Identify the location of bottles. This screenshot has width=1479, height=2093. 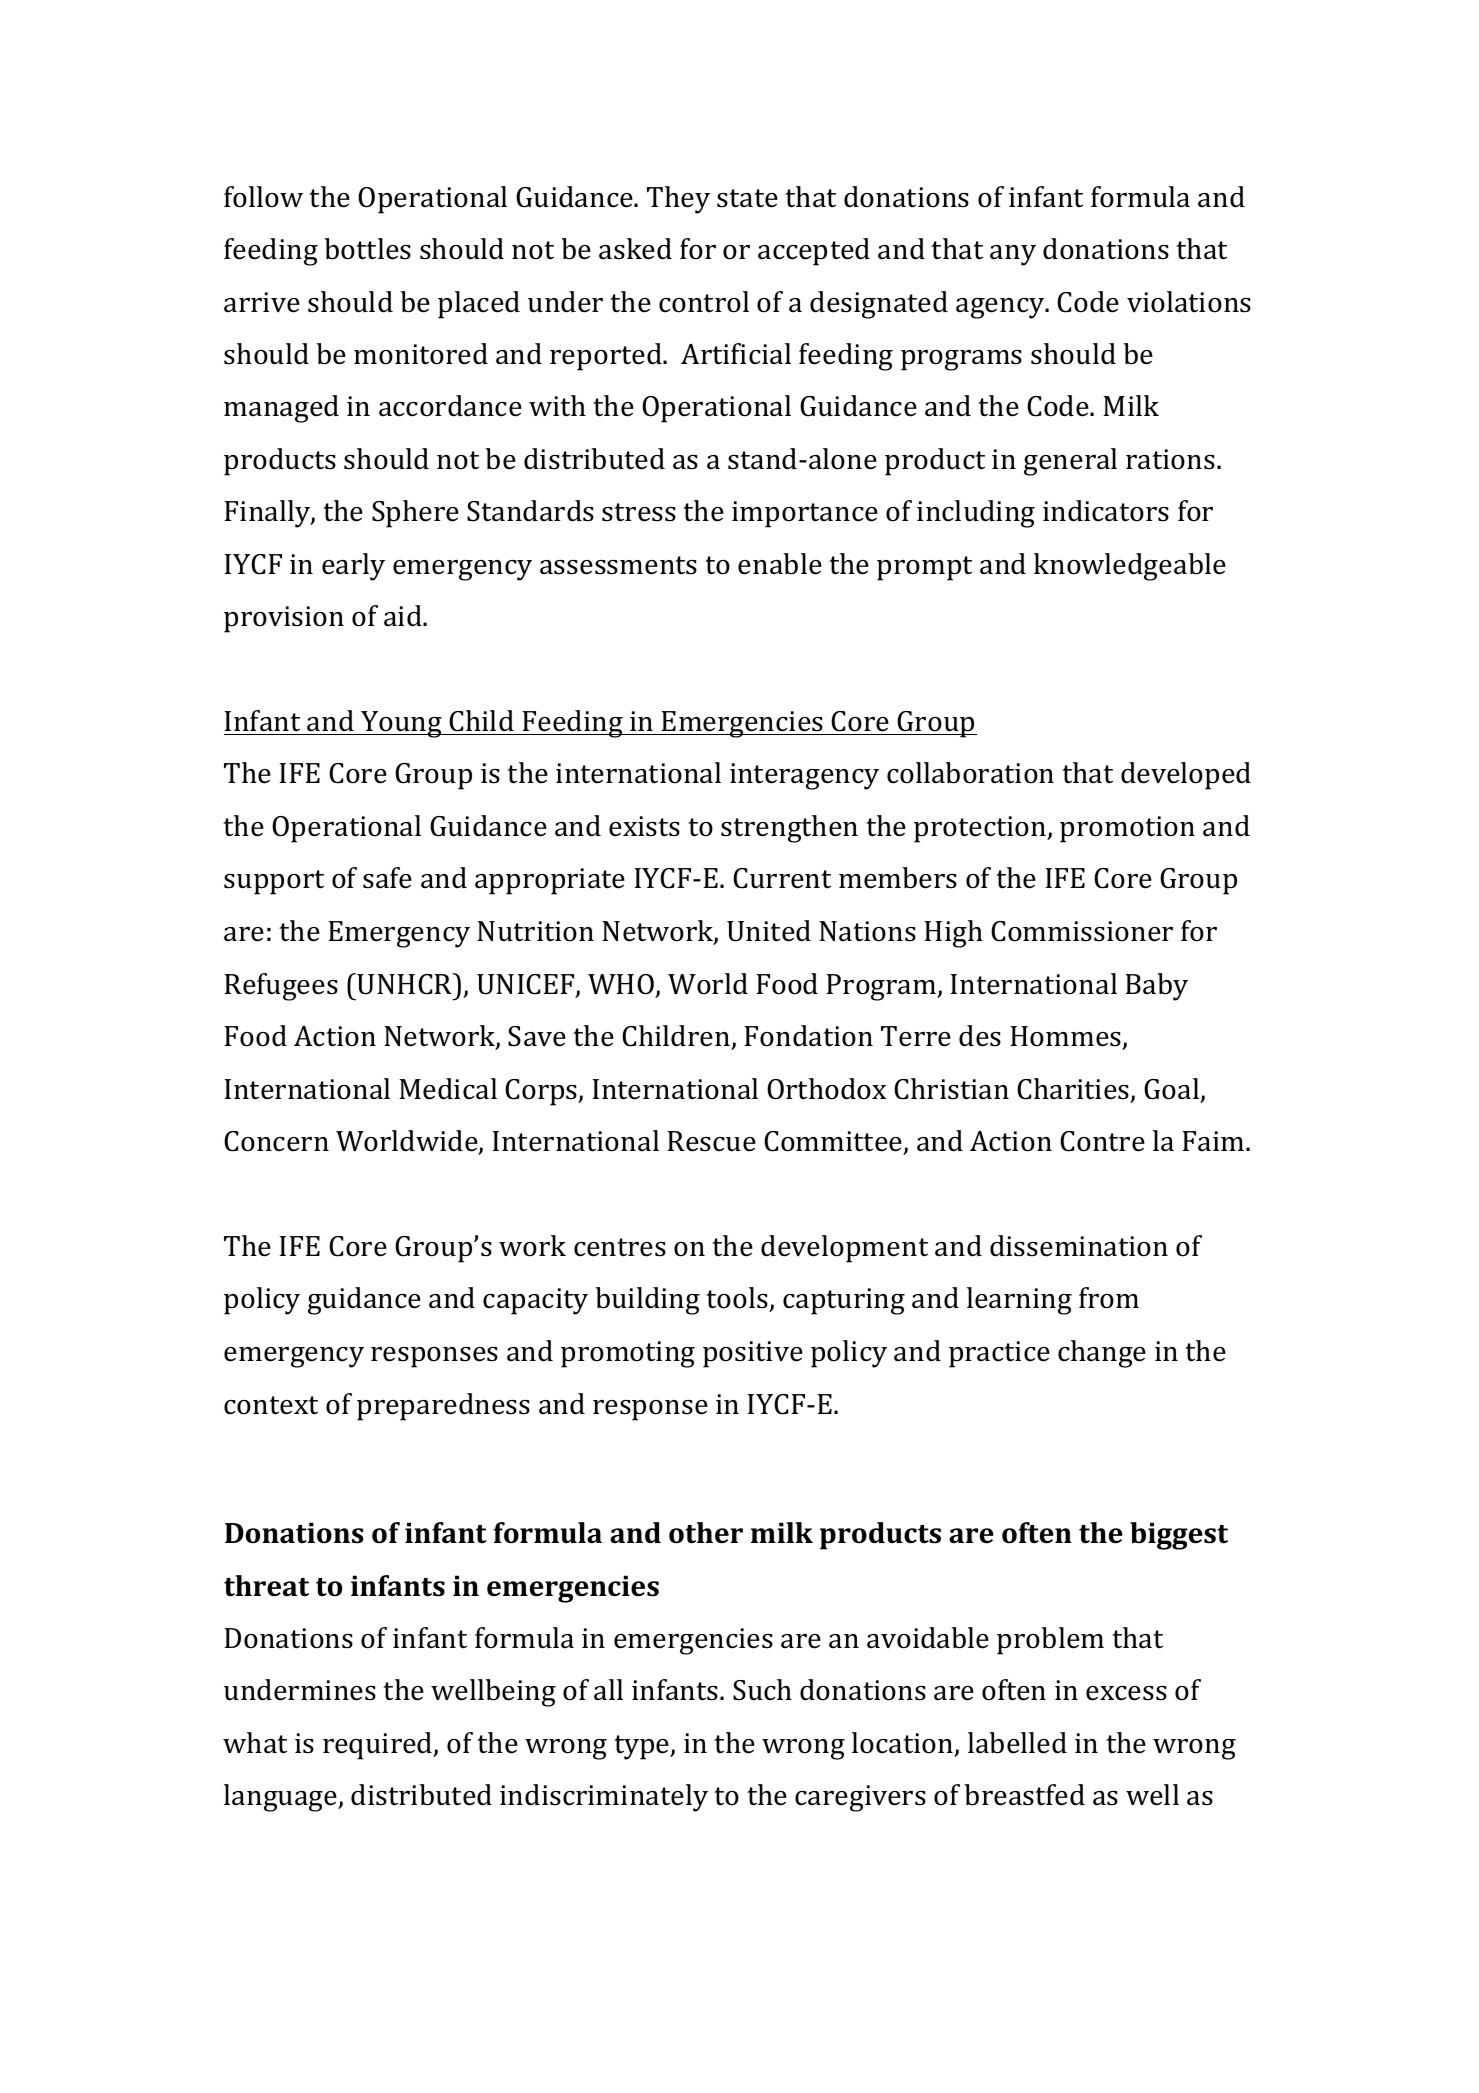
(367, 249).
